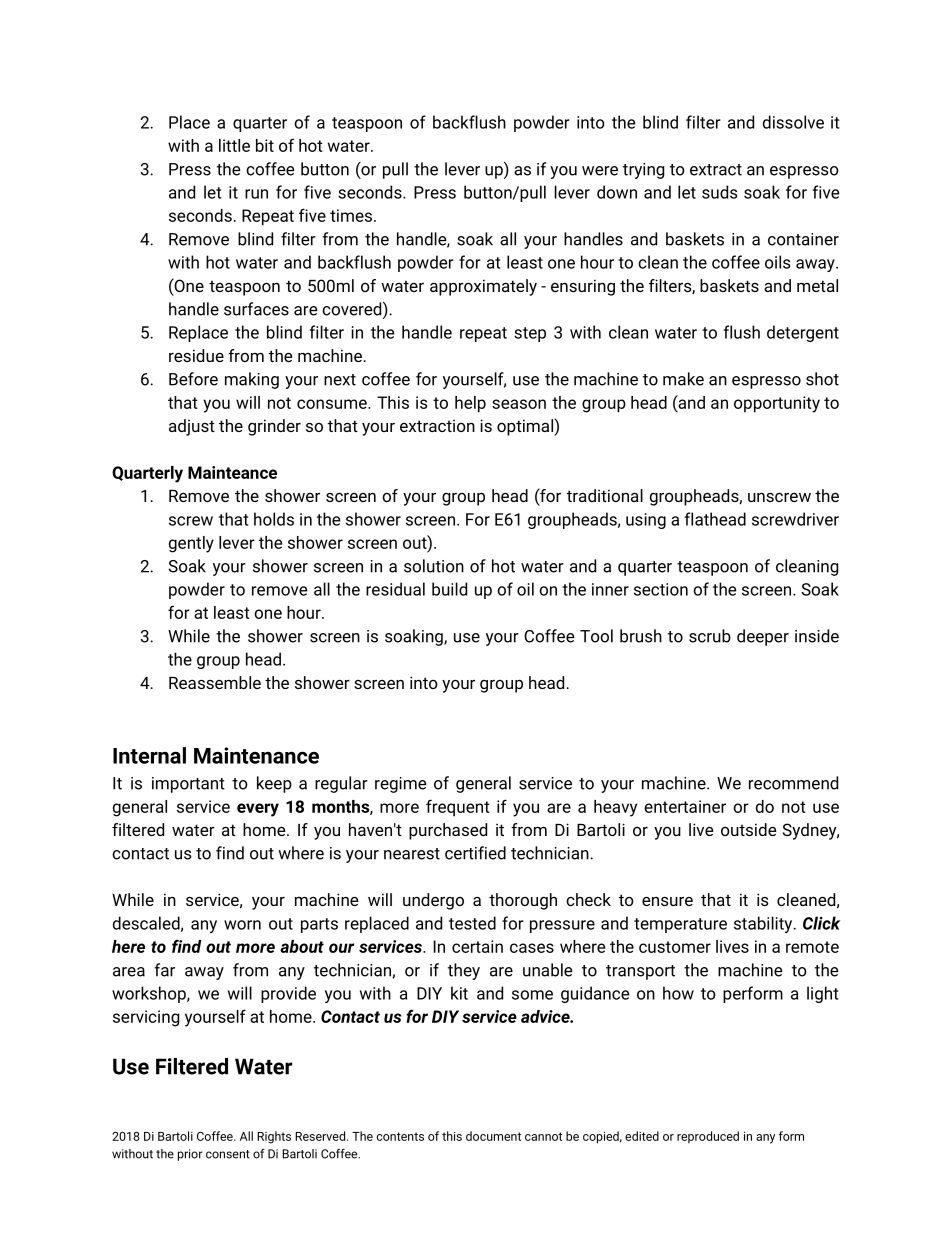 This image has width=952, height=1233. I want to click on adjust, so click(192, 427).
